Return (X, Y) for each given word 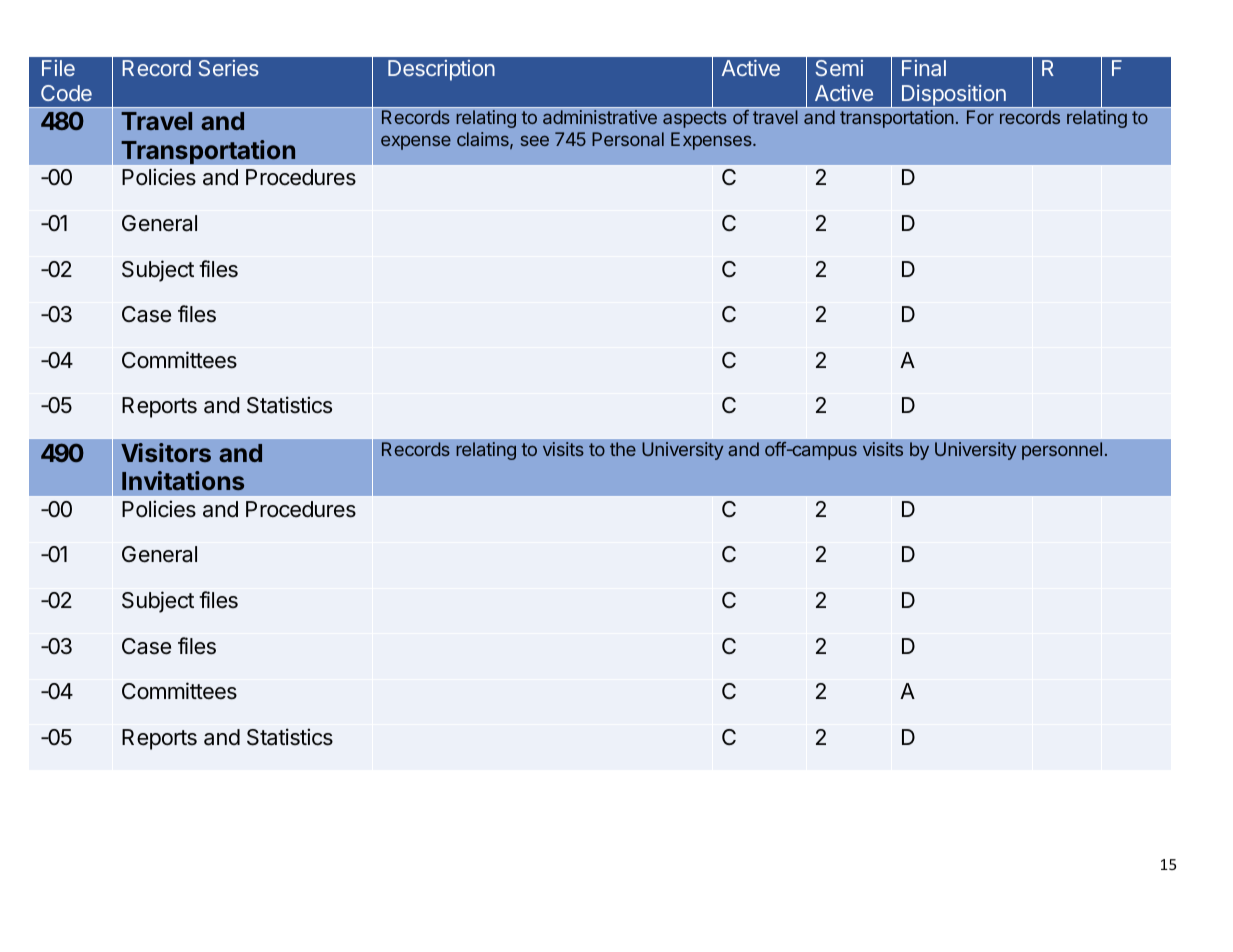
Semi (839, 68)
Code (66, 93)
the (623, 449)
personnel (1062, 451)
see (535, 140)
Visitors (166, 452)
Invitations (183, 480)
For (980, 117)
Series (228, 68)
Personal (628, 139)
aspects (695, 119)
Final (924, 68)
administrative (600, 117)
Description (441, 70)
